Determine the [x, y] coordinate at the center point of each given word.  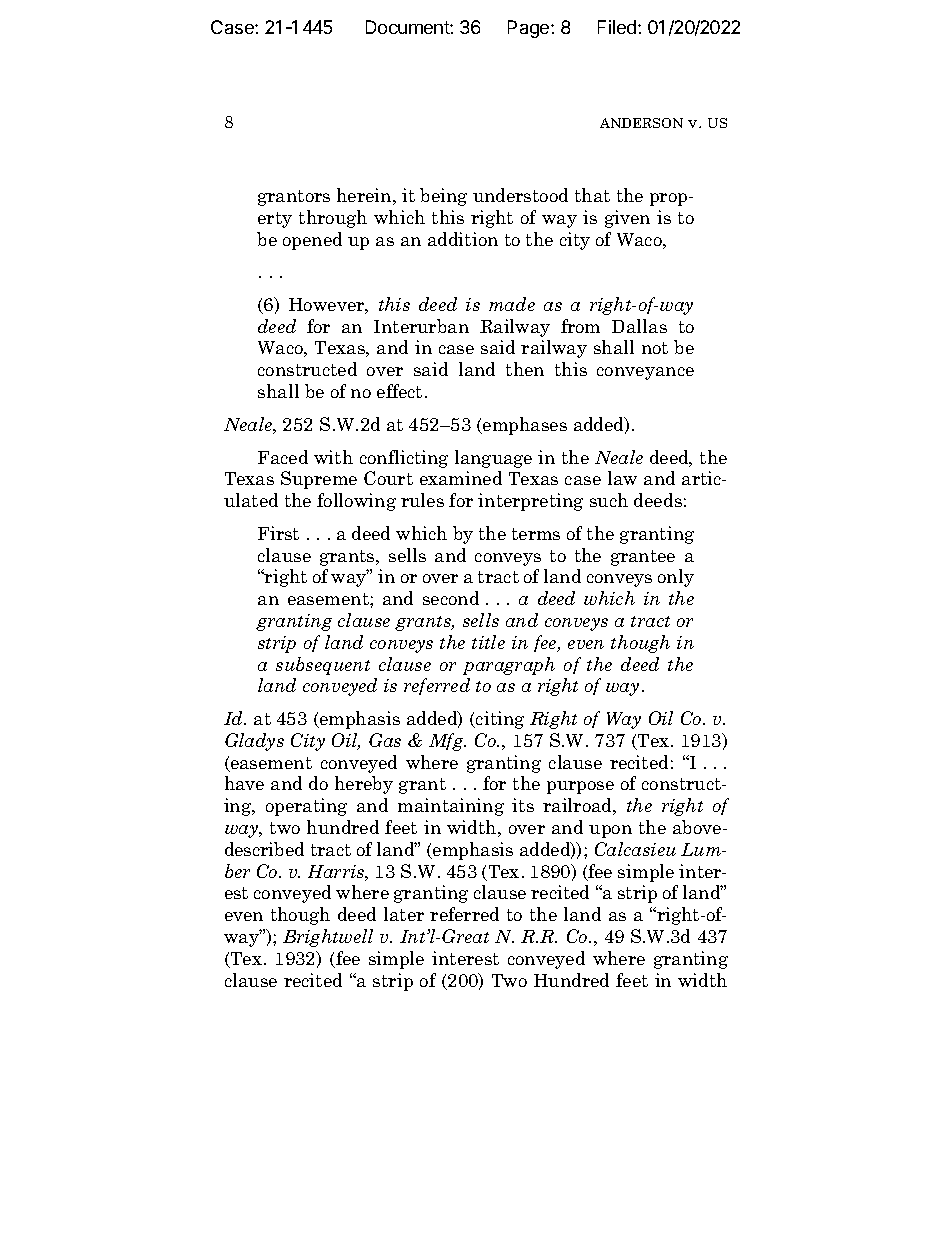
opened [312, 241]
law [622, 478]
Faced [283, 457]
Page [530, 29]
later [404, 914]
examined [461, 478]
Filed [618, 27]
